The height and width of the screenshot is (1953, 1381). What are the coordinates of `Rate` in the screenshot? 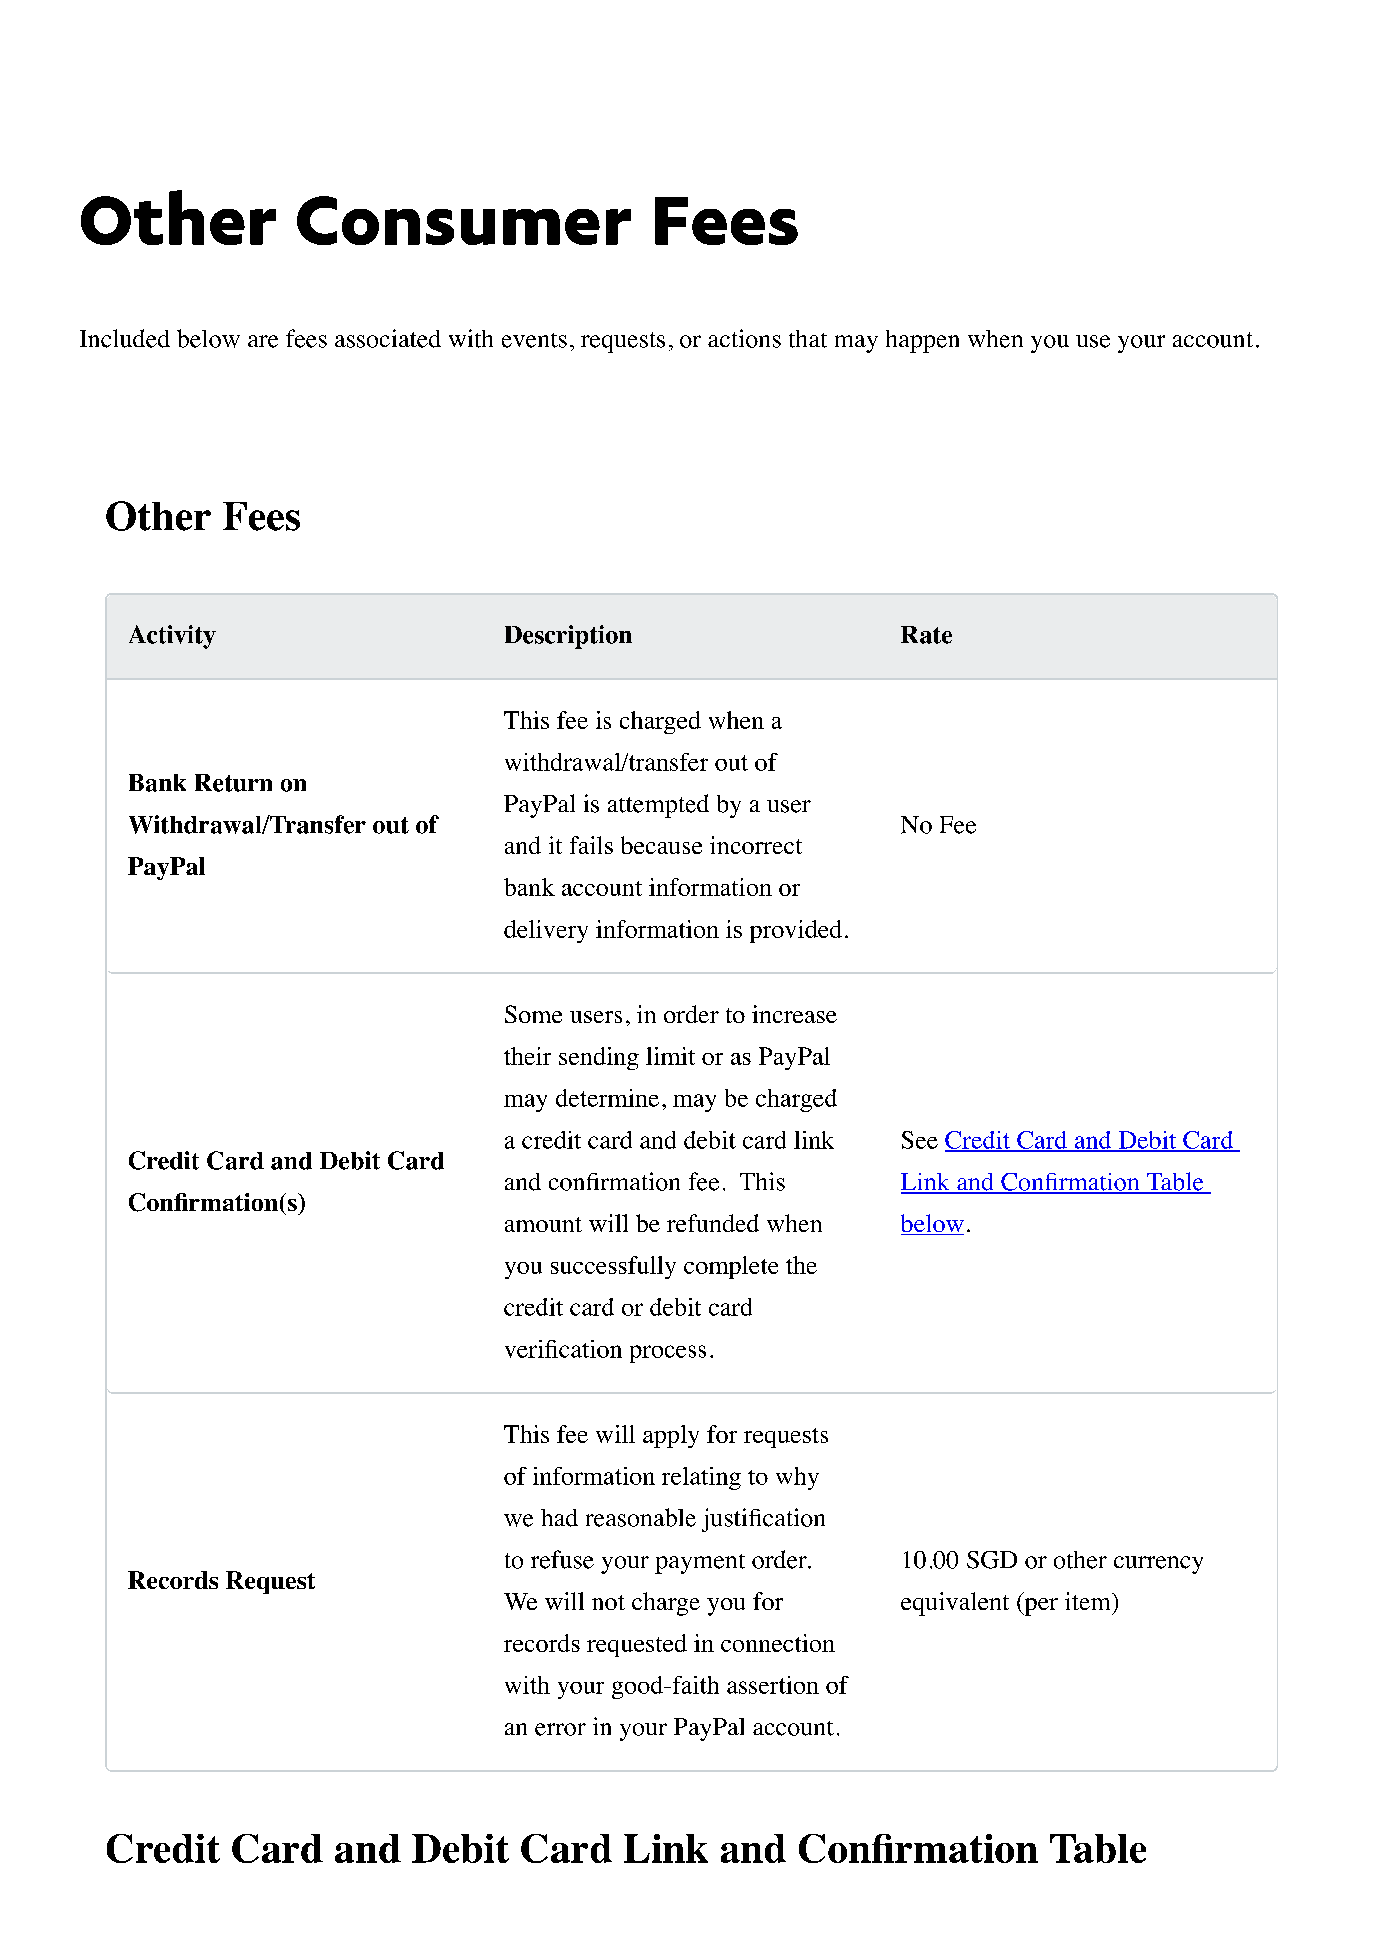 It's located at (926, 635).
